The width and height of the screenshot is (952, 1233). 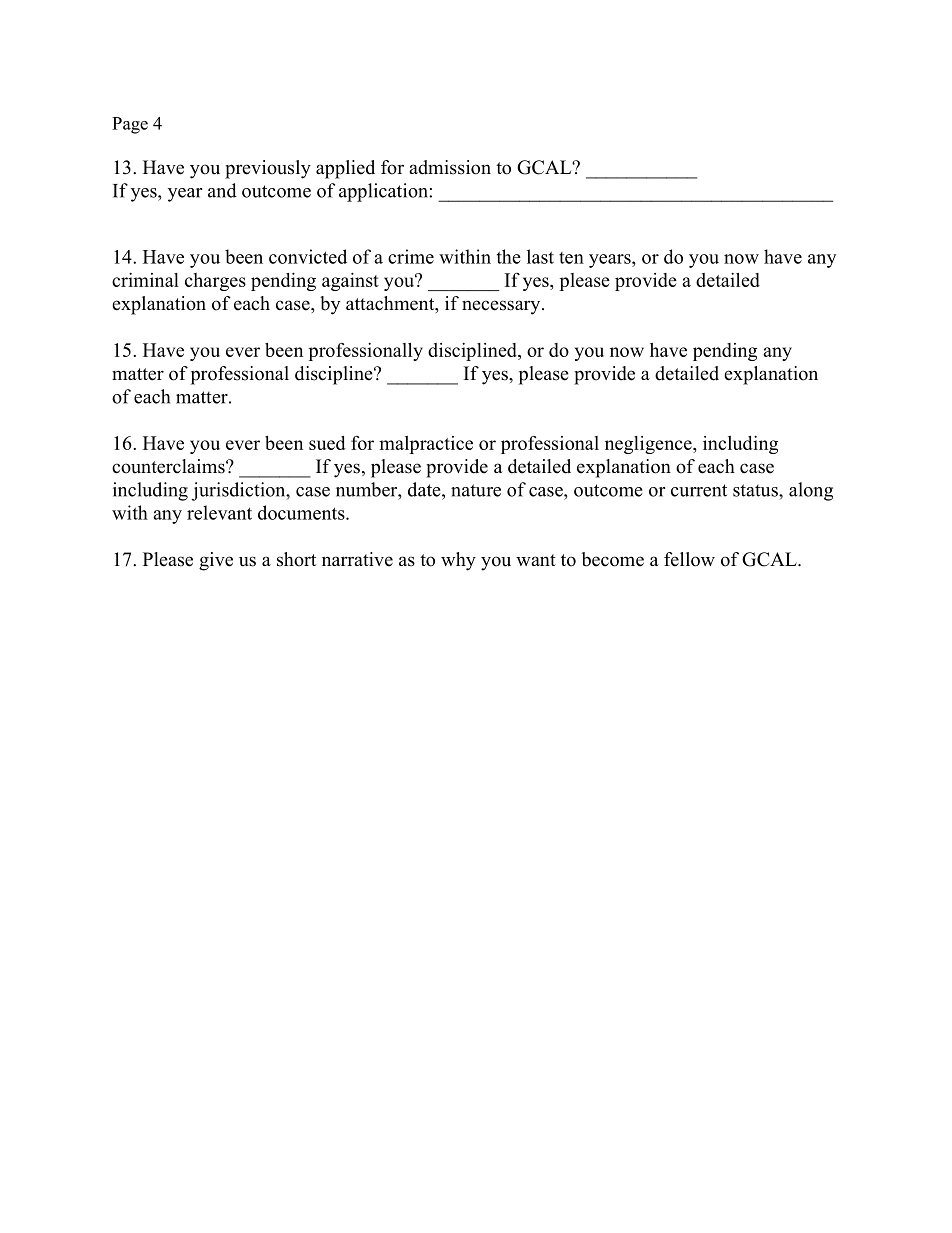 I want to click on application, so click(x=384, y=192).
